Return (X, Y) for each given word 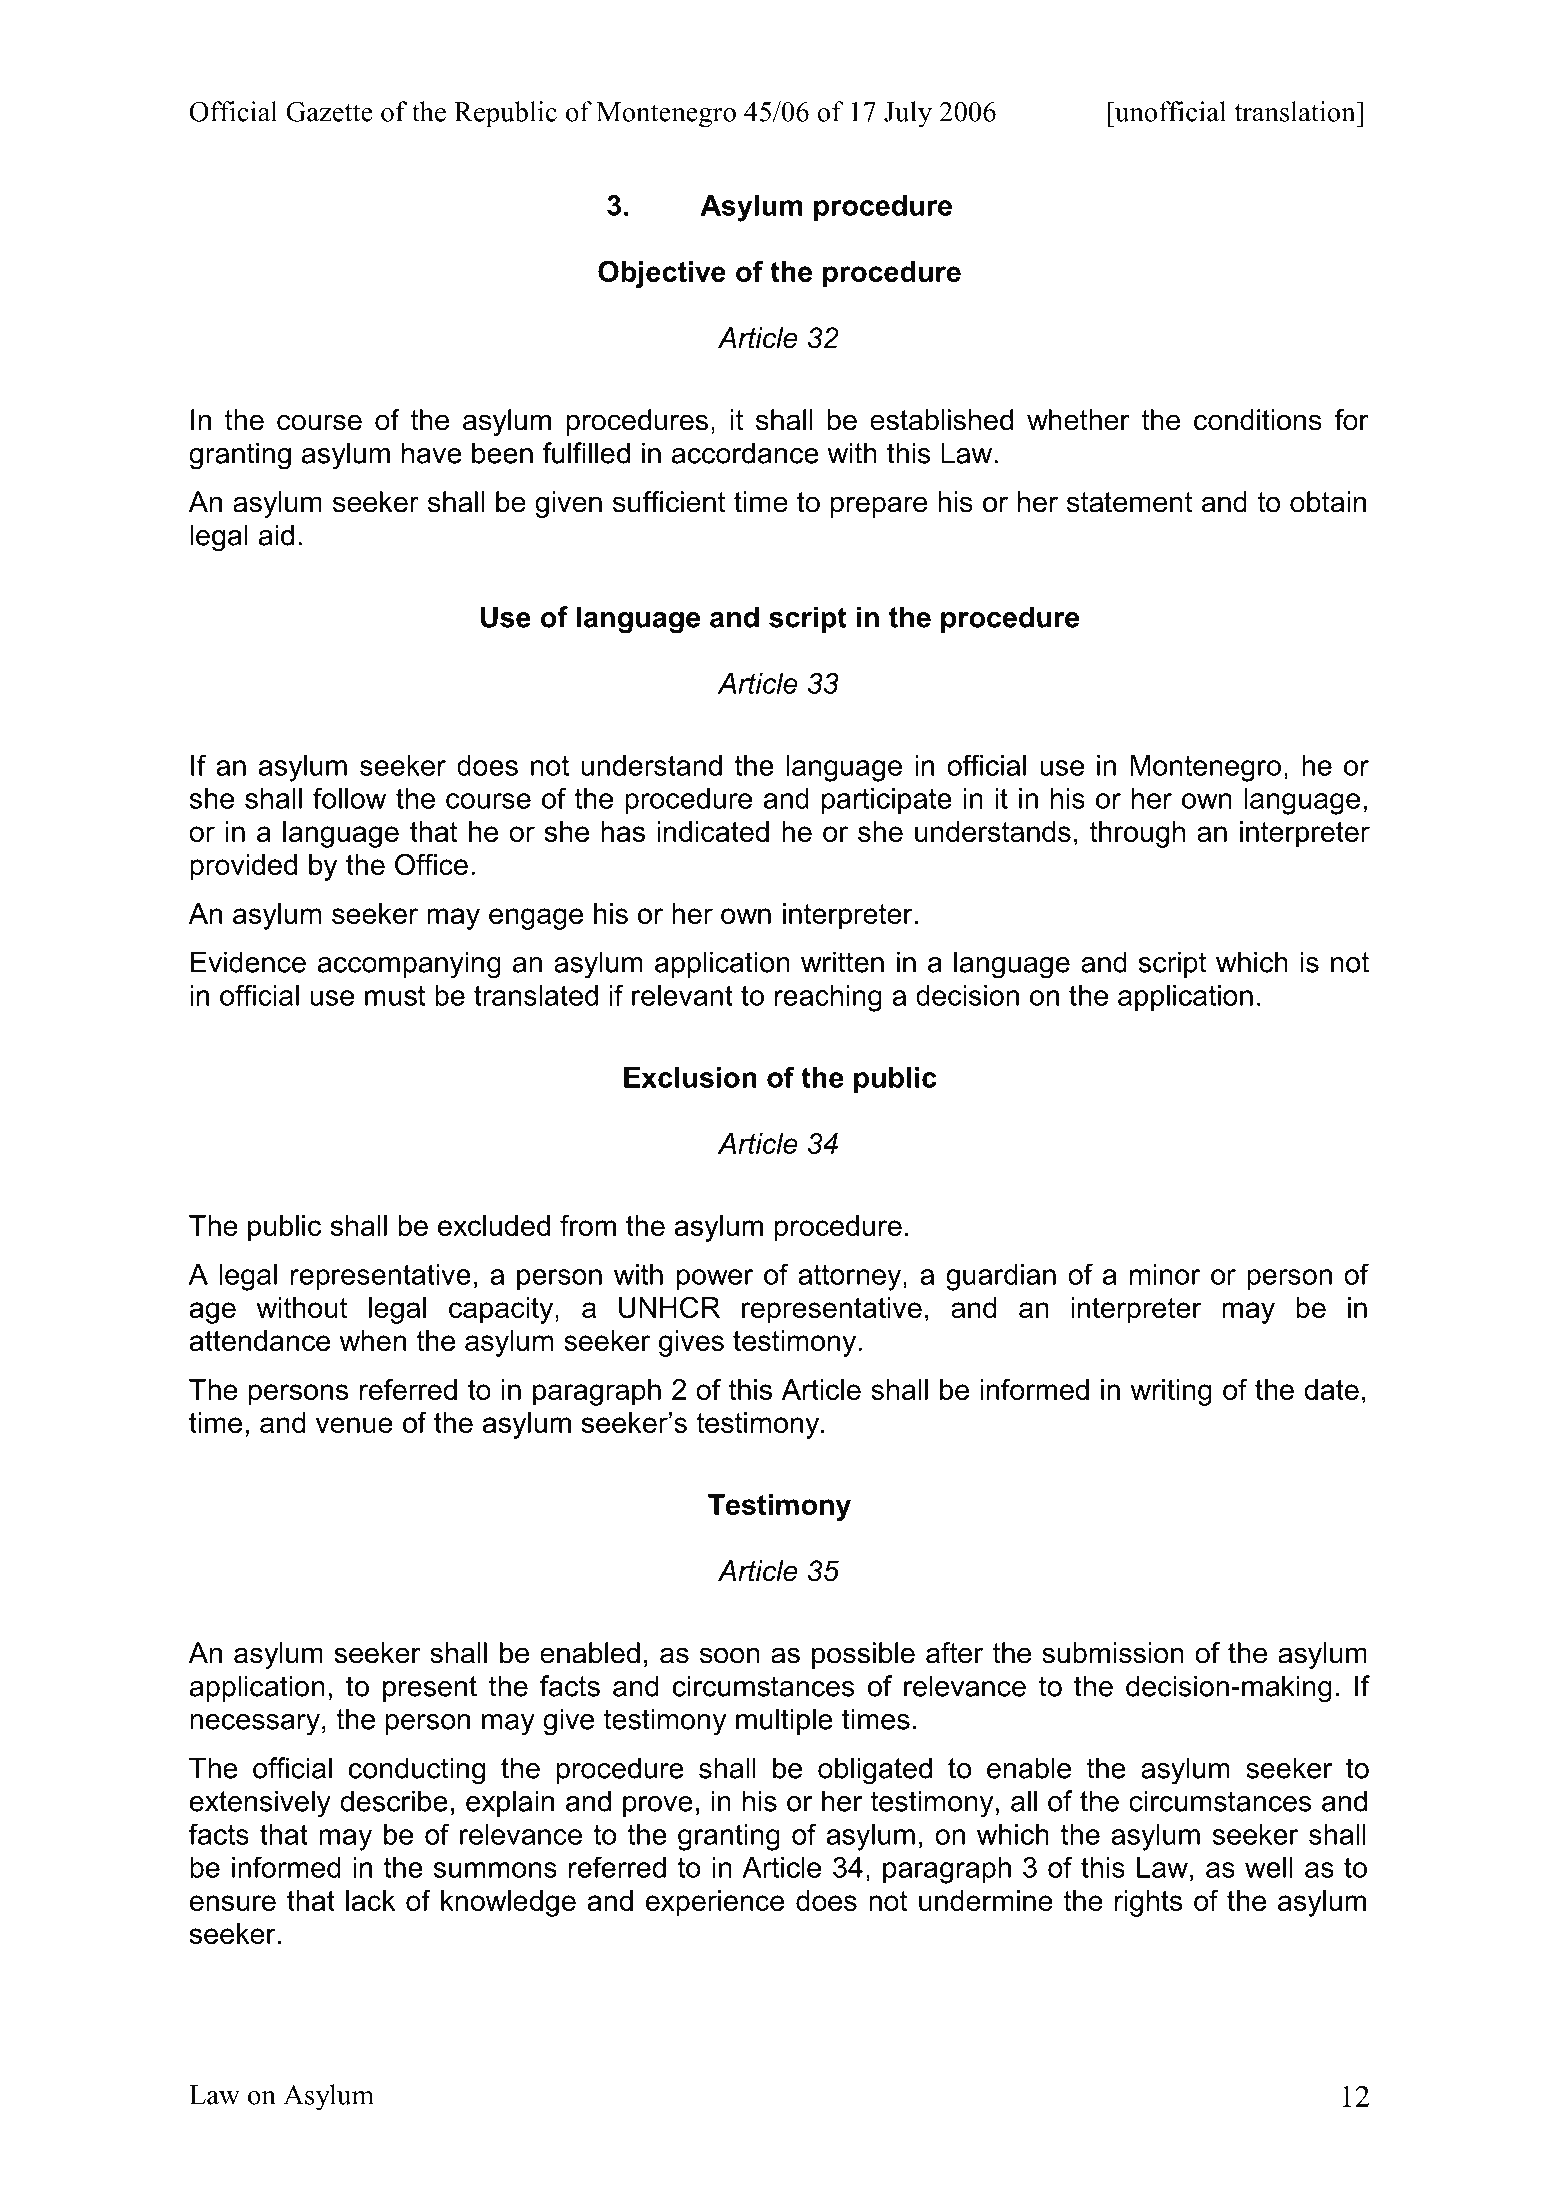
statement (1129, 502)
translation (1296, 111)
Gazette (329, 111)
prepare (879, 507)
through (1137, 834)
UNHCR (669, 1307)
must (395, 995)
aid (276, 535)
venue (354, 1425)
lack (371, 1900)
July (908, 114)
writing (1171, 1392)
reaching (828, 998)
